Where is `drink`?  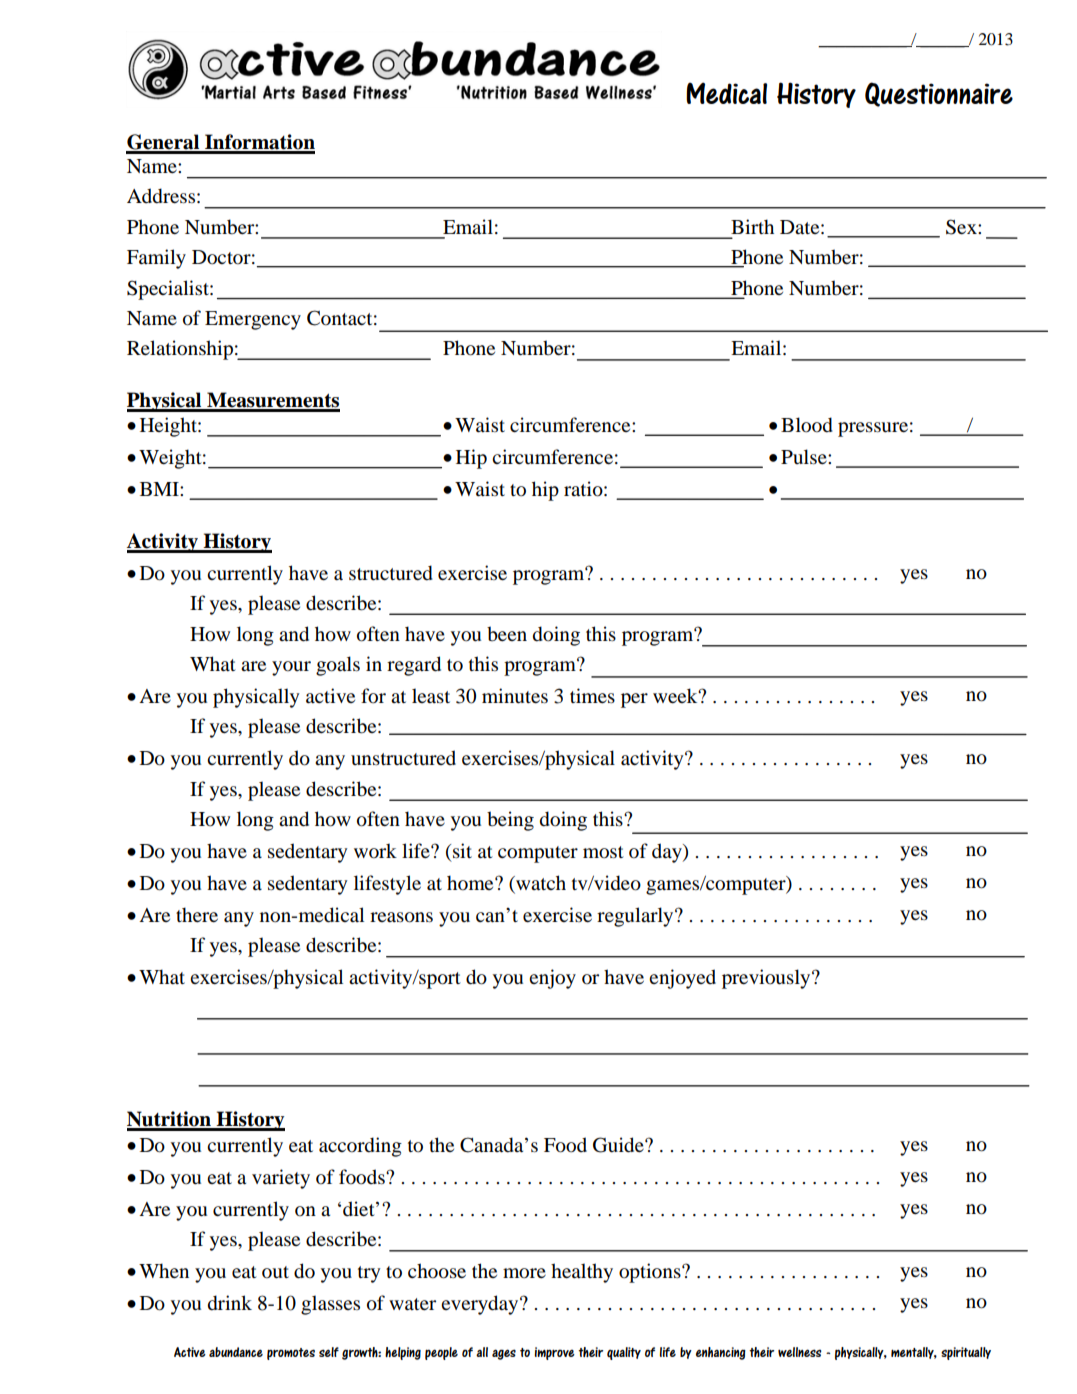 drink is located at coordinates (230, 1303).
